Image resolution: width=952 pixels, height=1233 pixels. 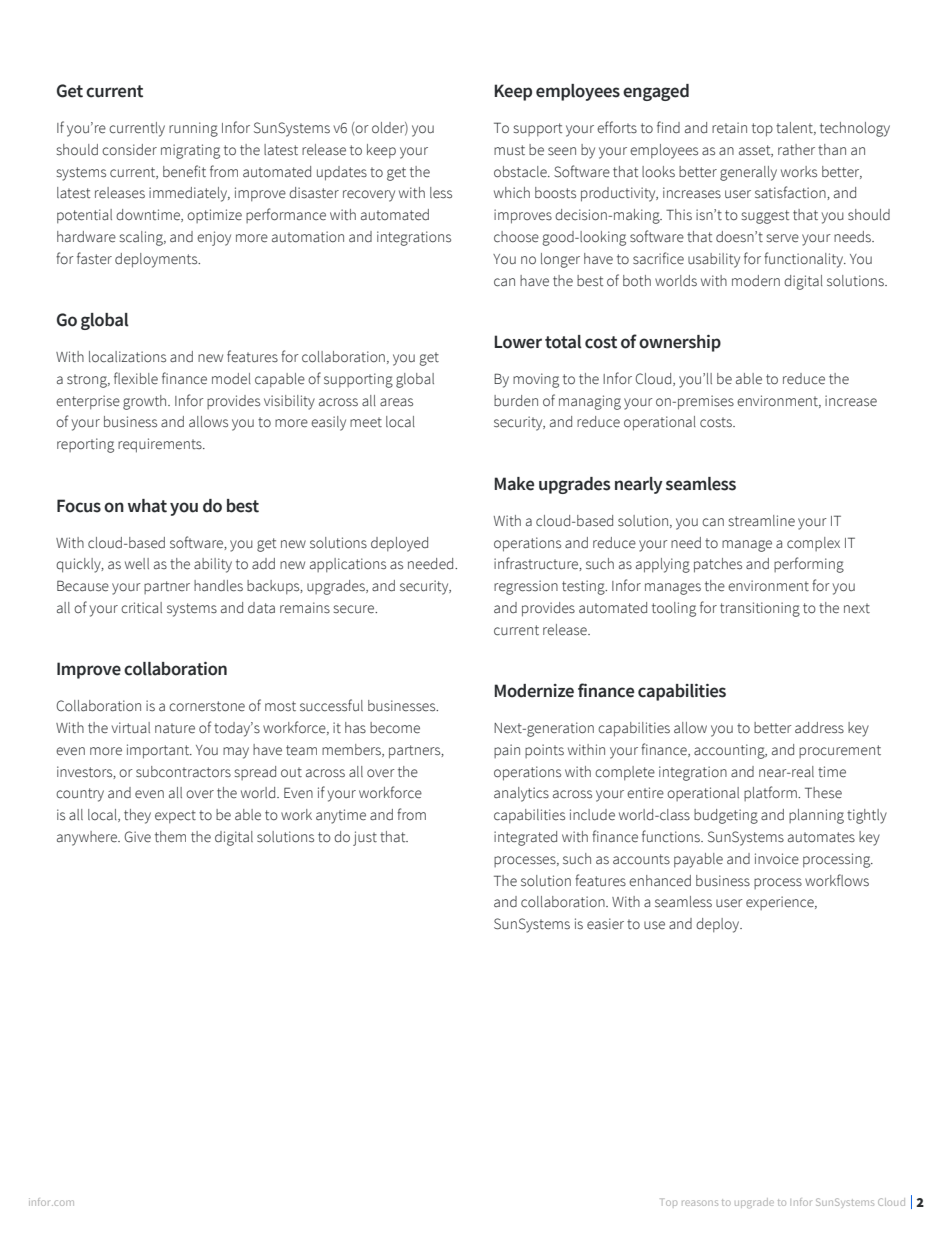 What do you see at coordinates (509, 150) in the screenshot?
I see `must` at bounding box center [509, 150].
